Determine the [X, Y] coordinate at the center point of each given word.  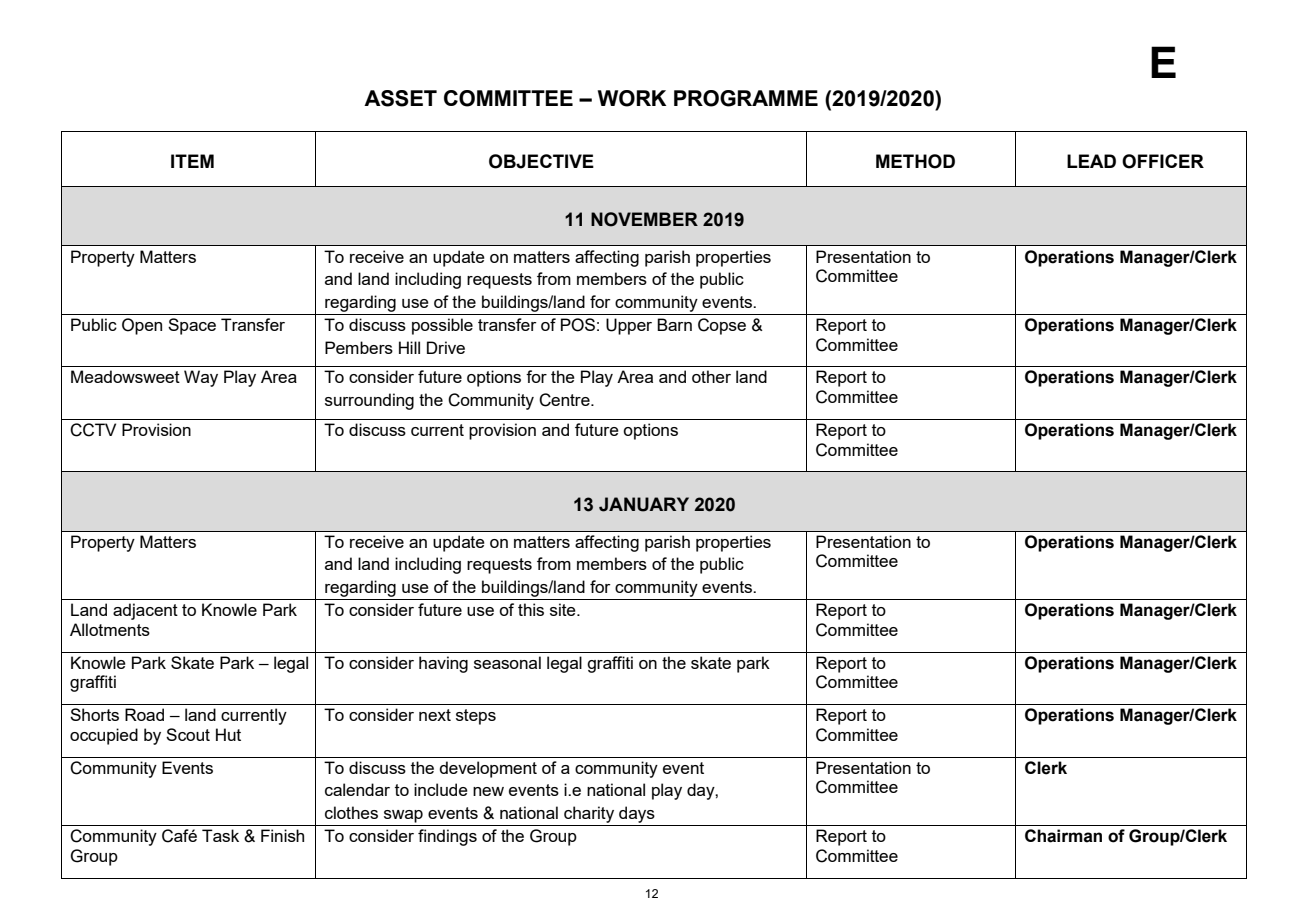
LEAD [1091, 161]
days [637, 814]
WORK [632, 98]
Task [220, 835]
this [531, 609]
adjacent [145, 611]
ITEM [192, 161]
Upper [629, 326]
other [711, 376]
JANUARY [644, 504]
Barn [674, 324]
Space [192, 326]
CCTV [93, 430]
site [564, 609]
